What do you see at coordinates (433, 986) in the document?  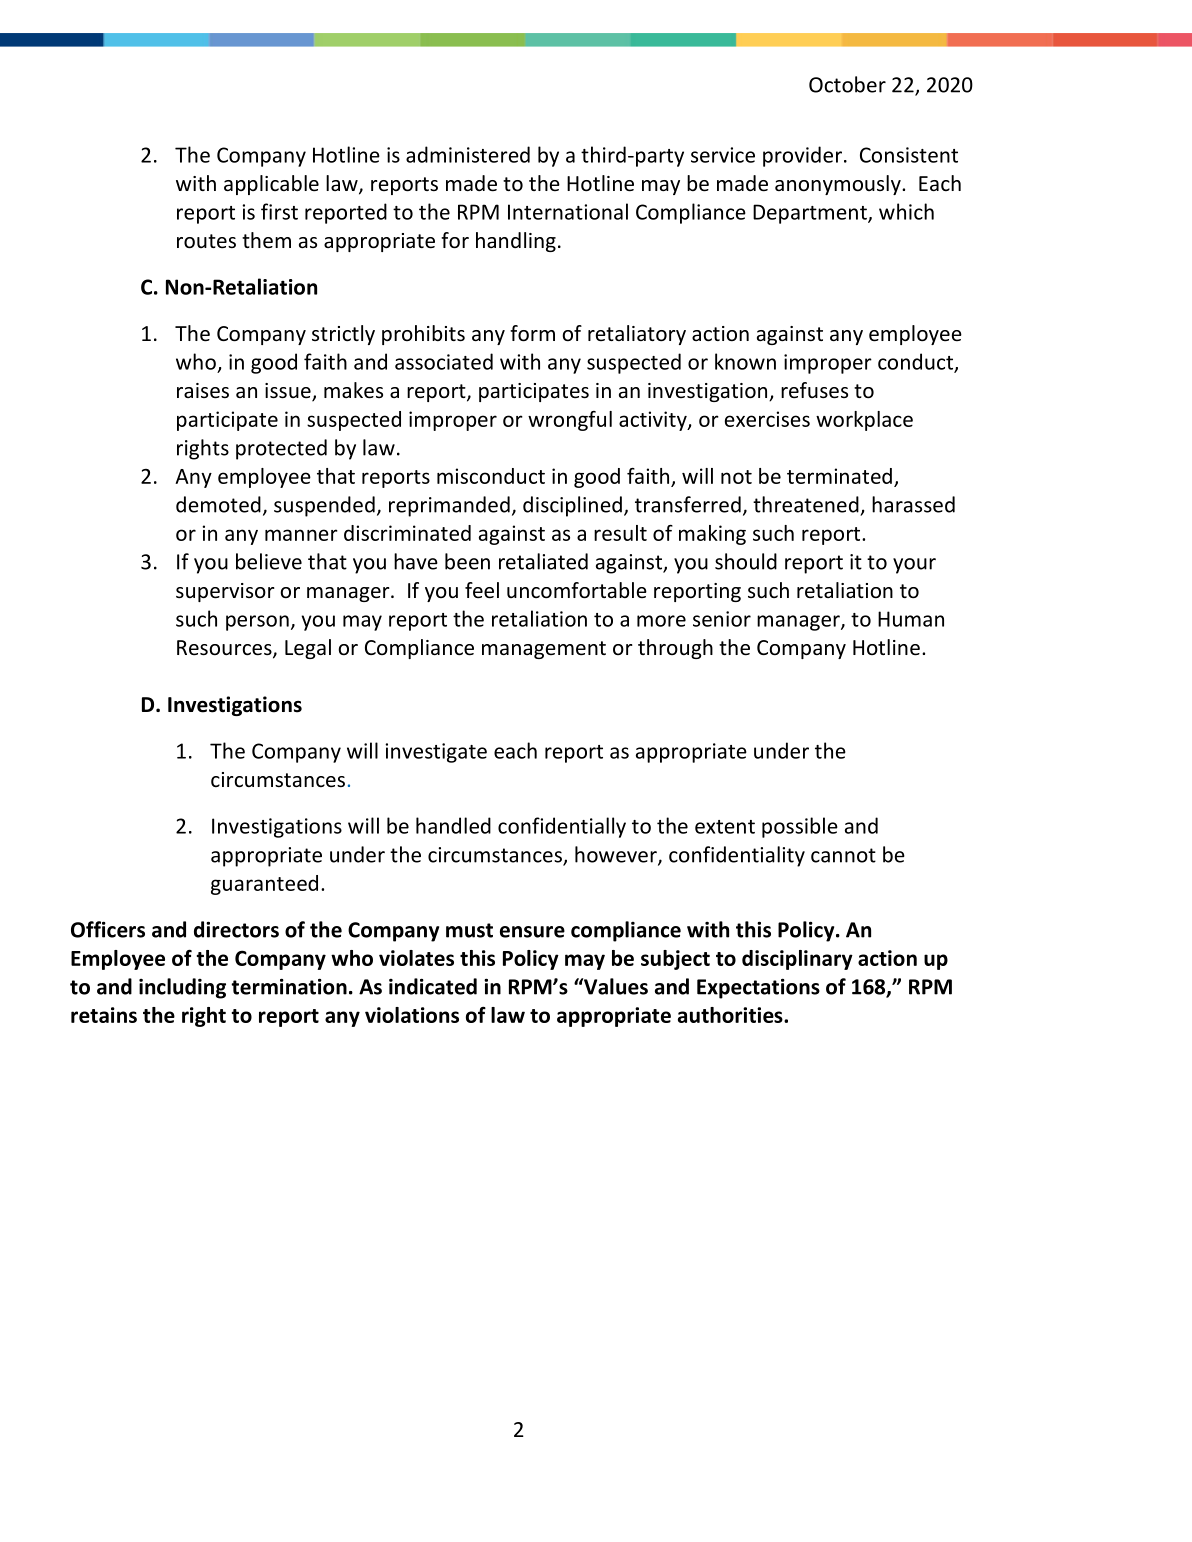 I see `indicated` at bounding box center [433, 986].
